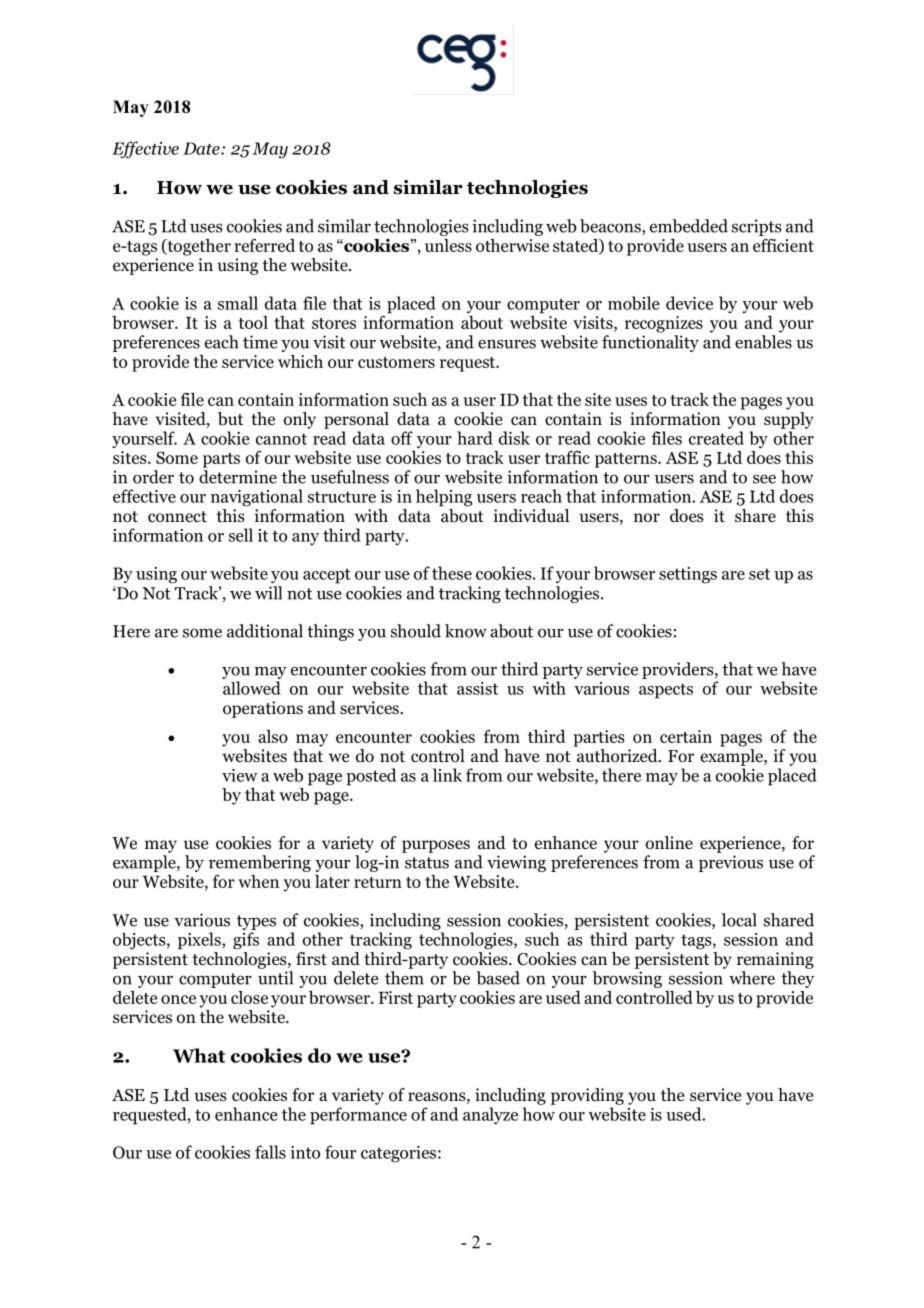 The image size is (924, 1308). I want to click on previous, so click(731, 863).
